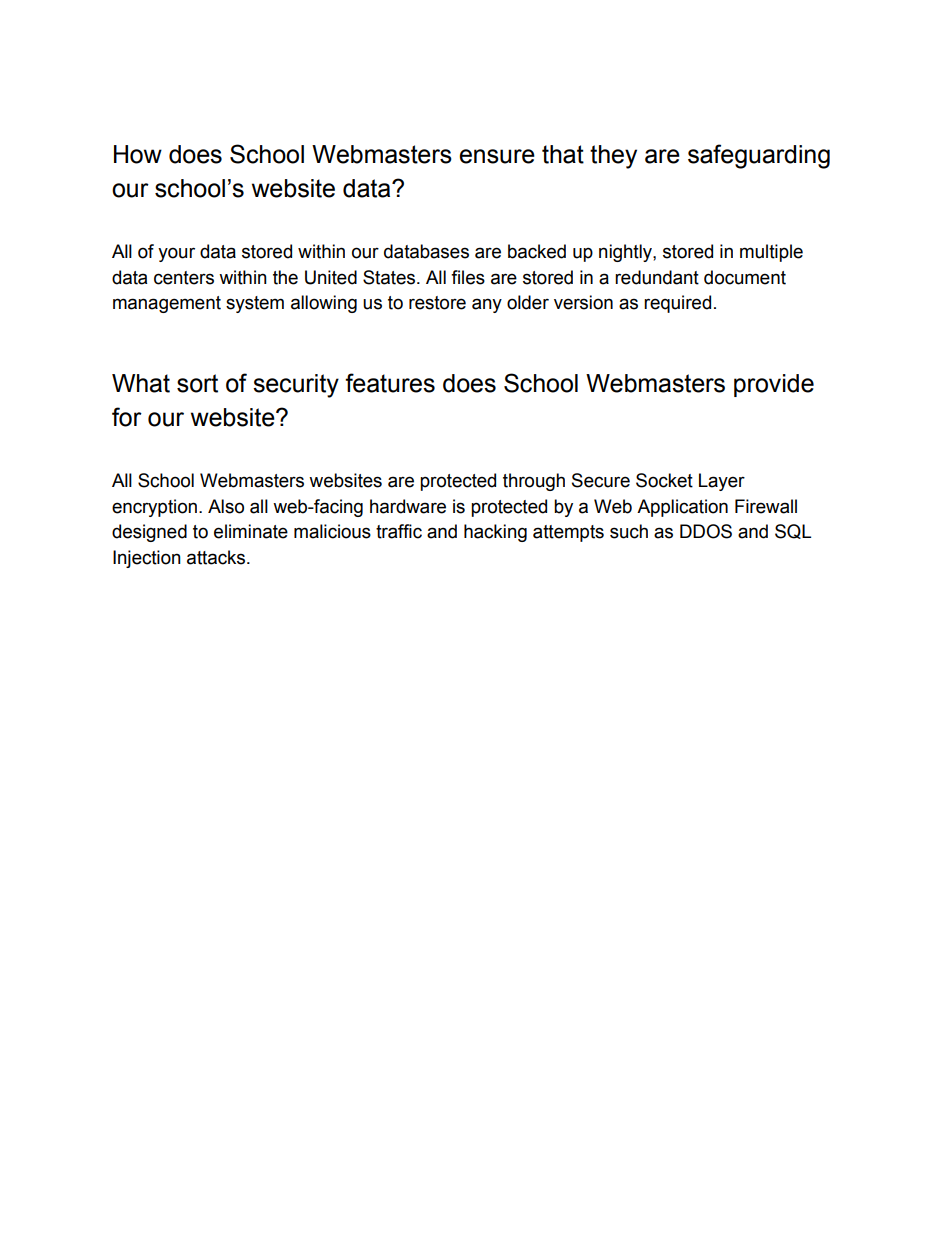 This page has height=1233, width=952. Describe the element at coordinates (468, 277) in the page. I see `files` at that location.
